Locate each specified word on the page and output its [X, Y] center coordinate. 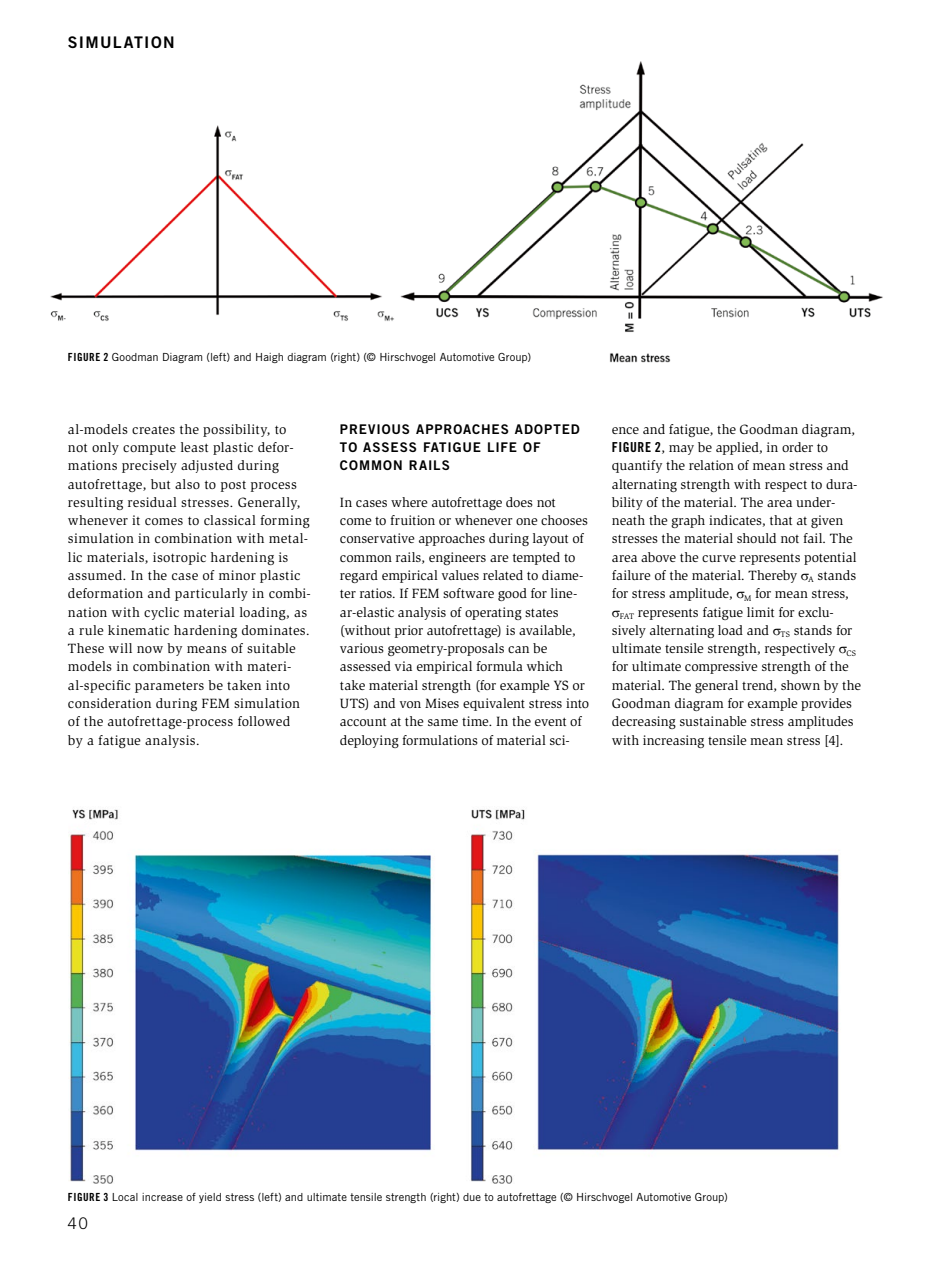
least [194, 447]
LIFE [502, 447]
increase [162, 1197]
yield [210, 1198]
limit [760, 612]
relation [711, 465]
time [476, 721]
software [468, 593]
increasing [673, 741]
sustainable [713, 721]
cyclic [161, 613]
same [443, 722]
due [472, 1197]
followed [264, 721]
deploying [369, 741]
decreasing [644, 722]
